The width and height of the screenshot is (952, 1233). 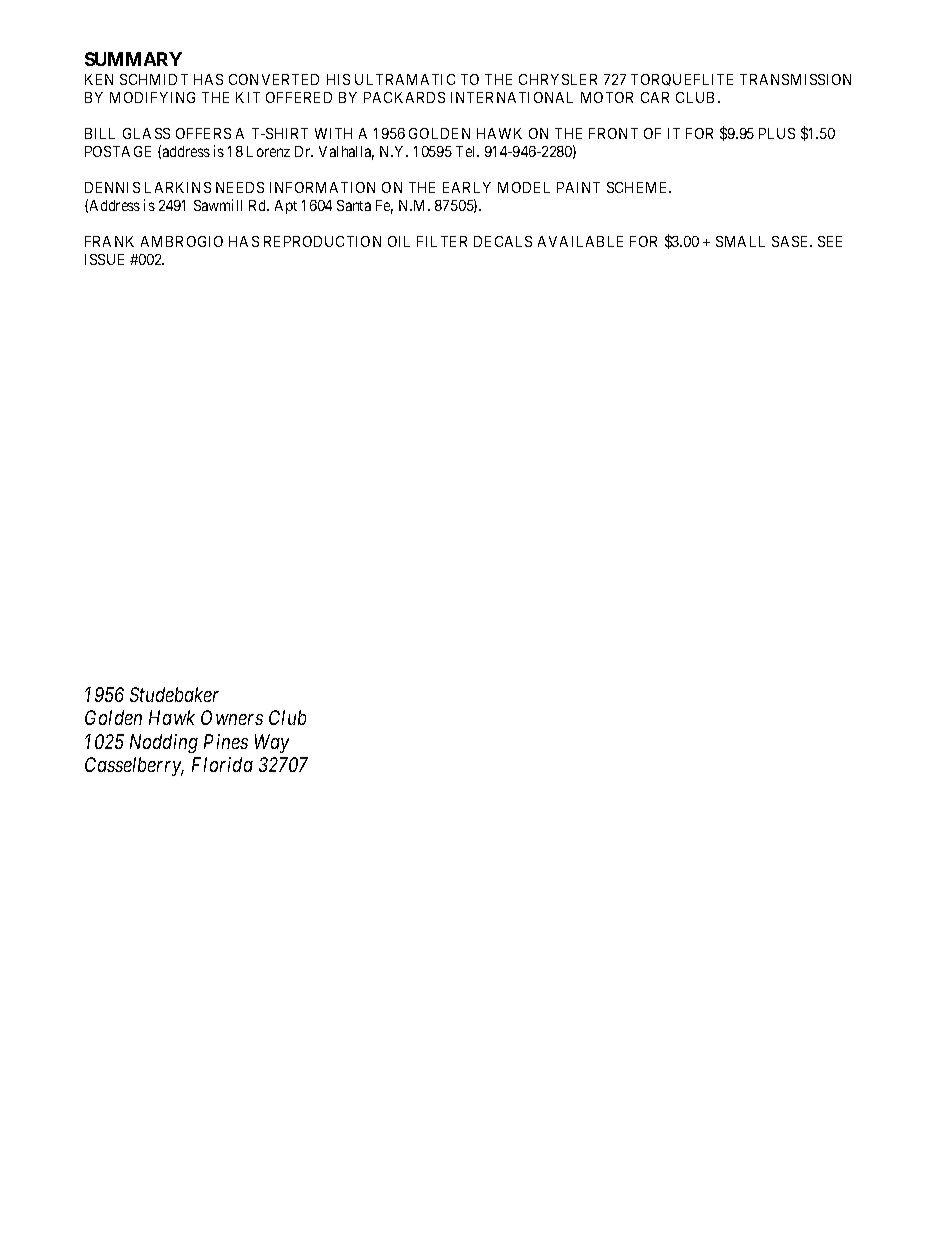 What do you see at coordinates (655, 97) in the screenshot?
I see `CAR` at bounding box center [655, 97].
